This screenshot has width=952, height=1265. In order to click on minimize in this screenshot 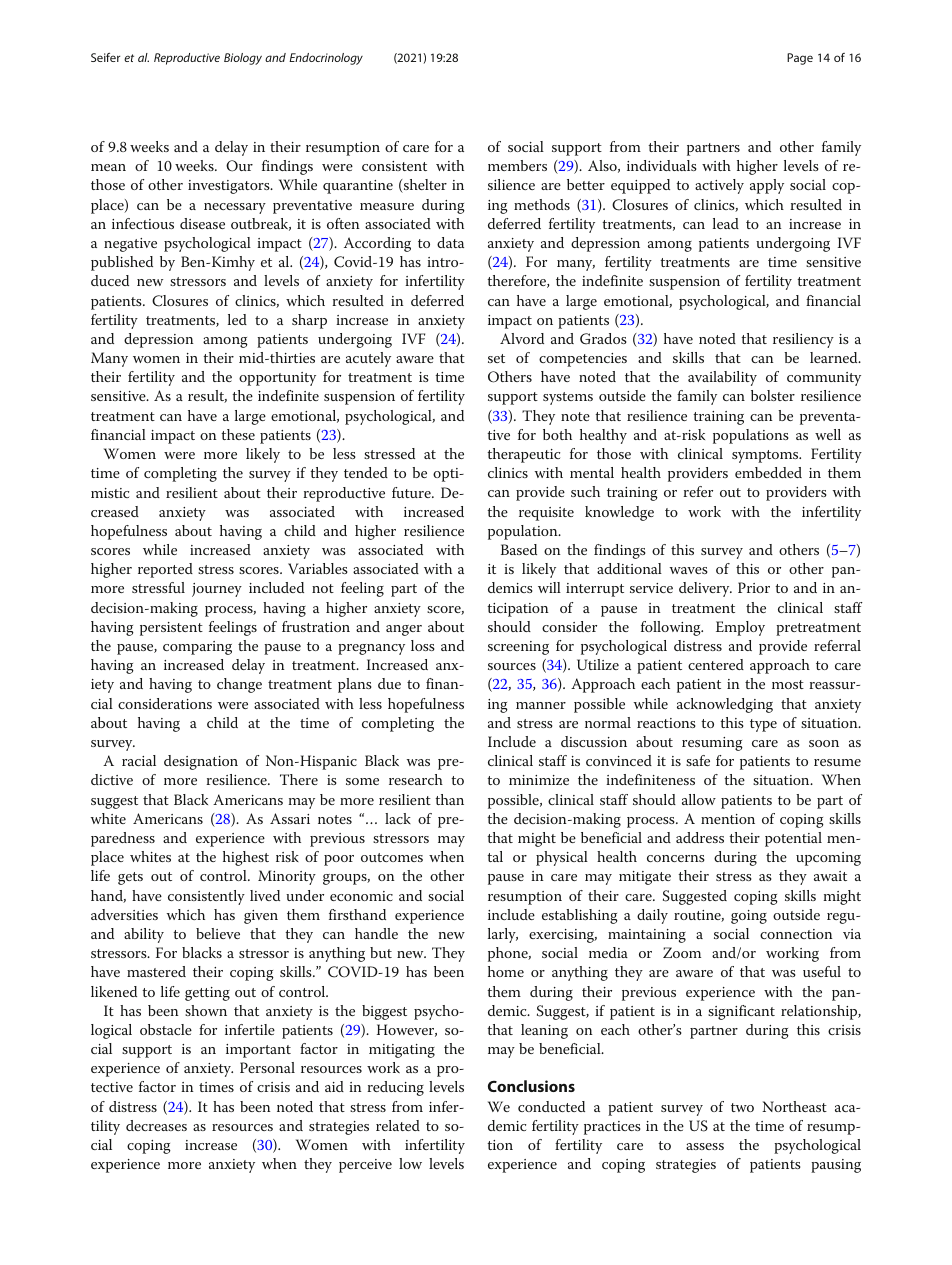, I will do `click(539, 780)`.
